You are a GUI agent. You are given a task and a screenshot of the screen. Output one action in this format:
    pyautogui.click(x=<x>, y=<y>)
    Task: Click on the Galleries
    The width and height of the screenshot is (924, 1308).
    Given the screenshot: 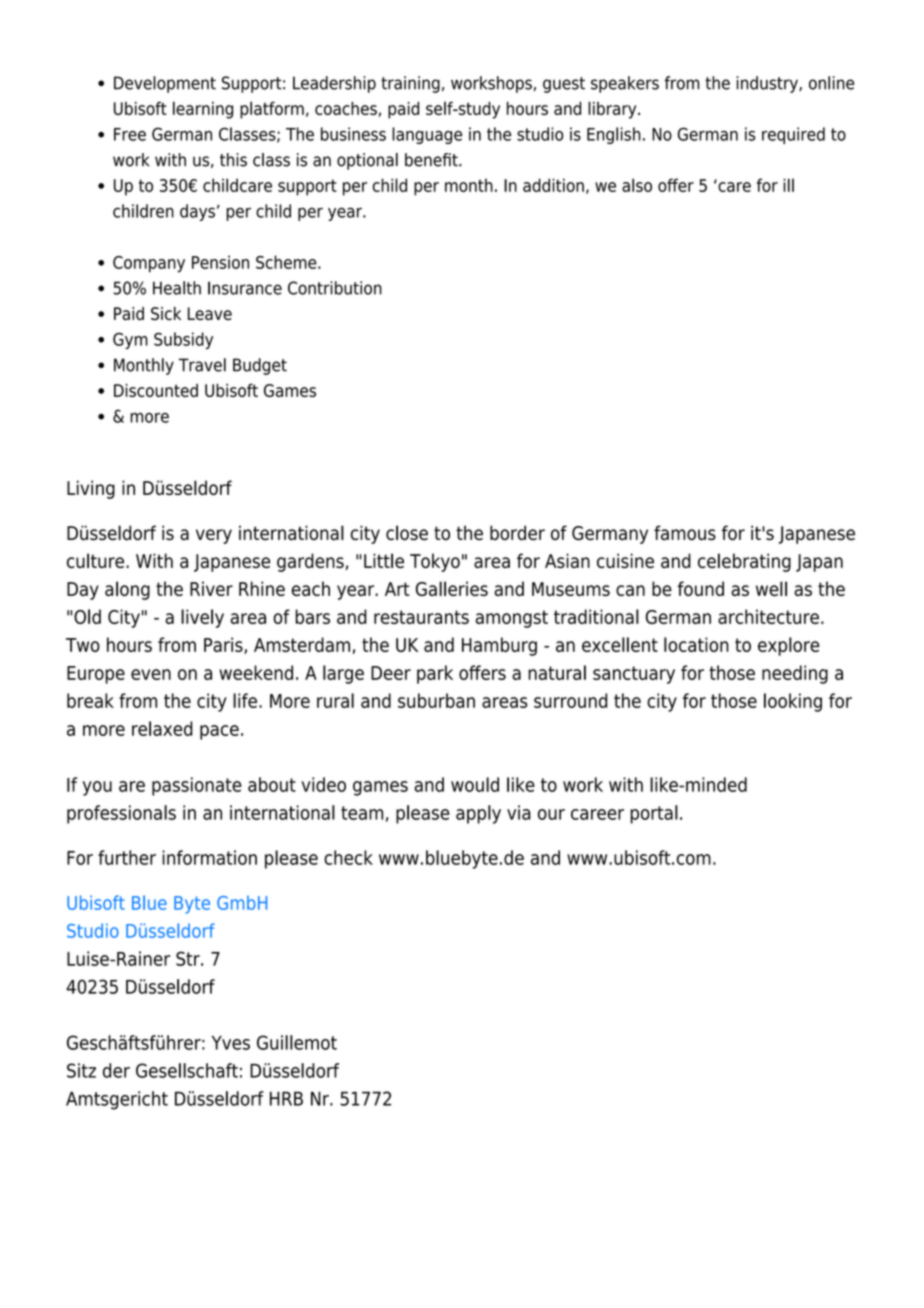 What is the action you would take?
    pyautogui.click(x=452, y=588)
